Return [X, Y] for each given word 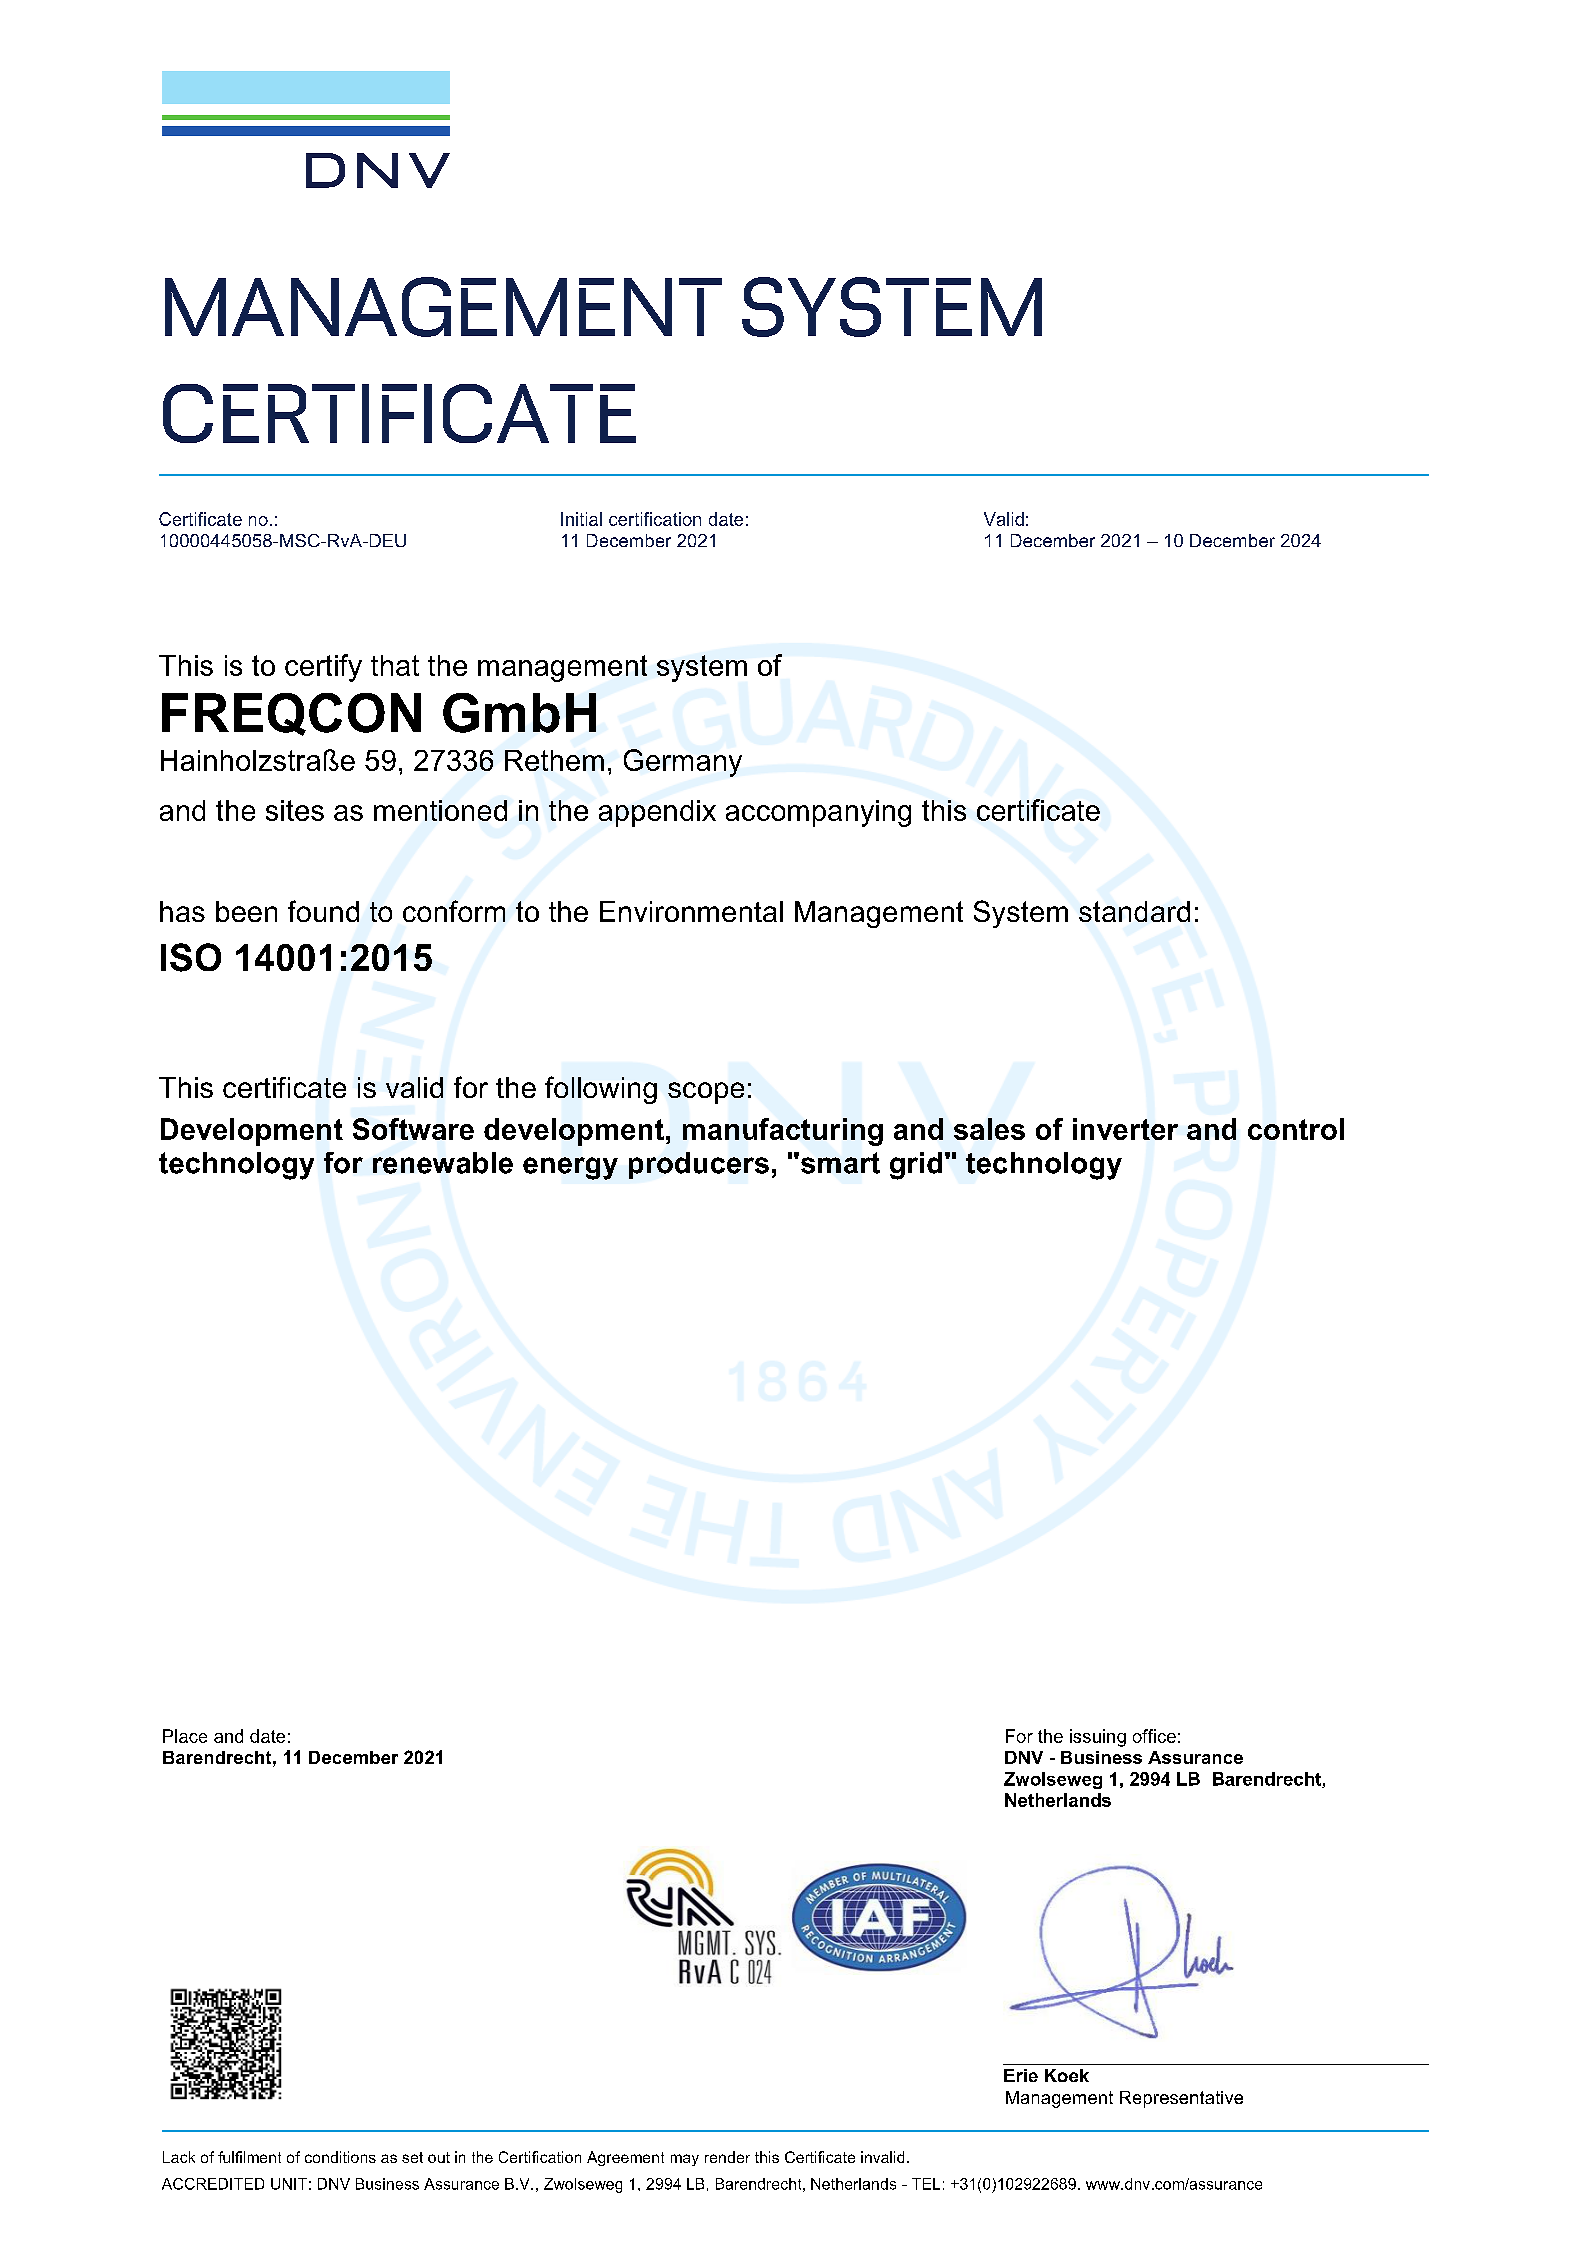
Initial [581, 519]
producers [699, 1165]
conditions [340, 2157]
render [727, 2157]
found [323, 911]
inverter [1125, 1129]
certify [323, 668]
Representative [1181, 2099]
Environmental [691, 911]
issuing [1098, 1738]
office [1154, 1736]
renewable [443, 1163]
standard [1134, 911]
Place [185, 1736]
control [1296, 1129]
